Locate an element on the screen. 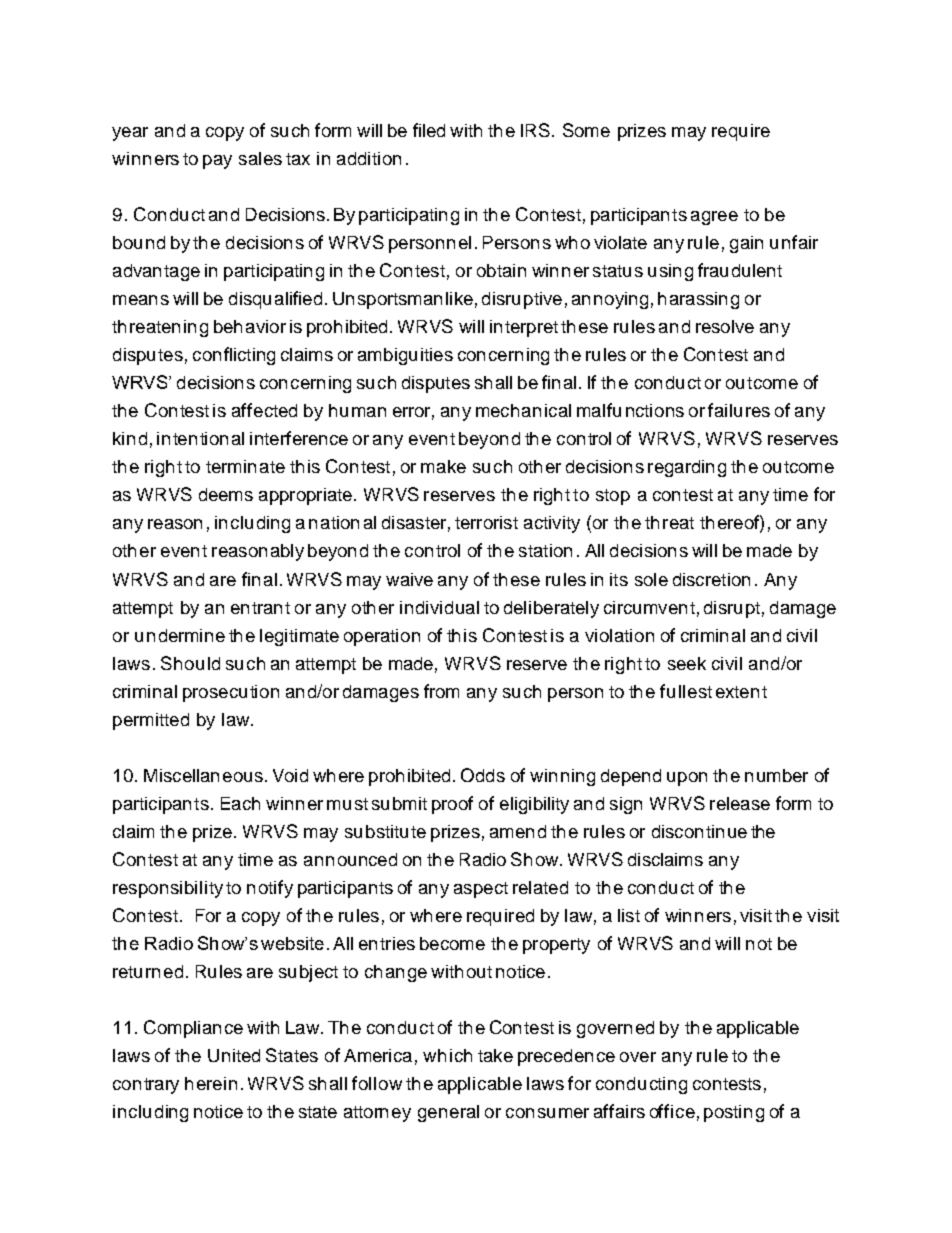 The image size is (952, 1233). individual is located at coordinates (439, 607).
